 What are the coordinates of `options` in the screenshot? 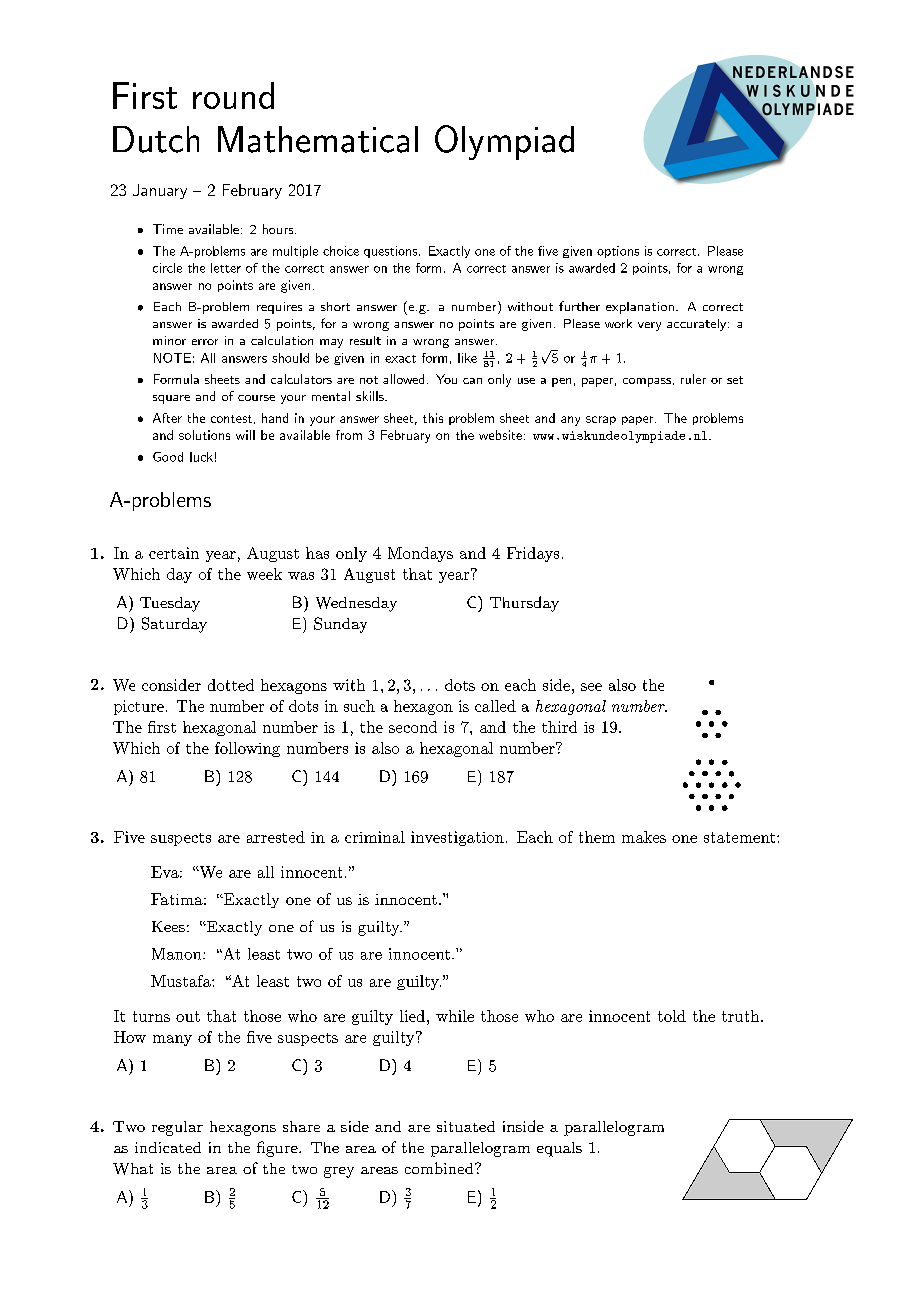 It's located at (618, 252).
